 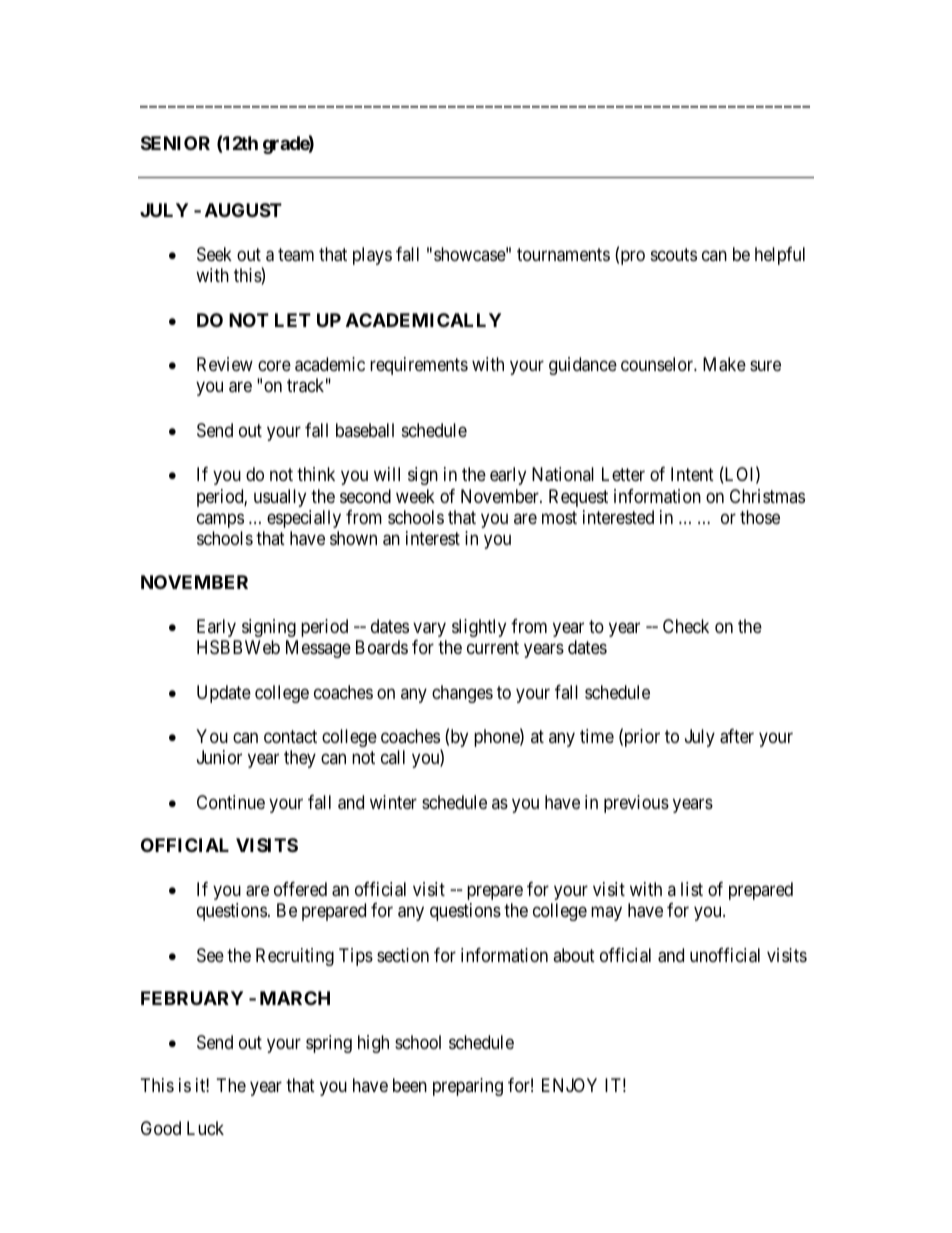 I want to click on list, so click(x=692, y=889).
